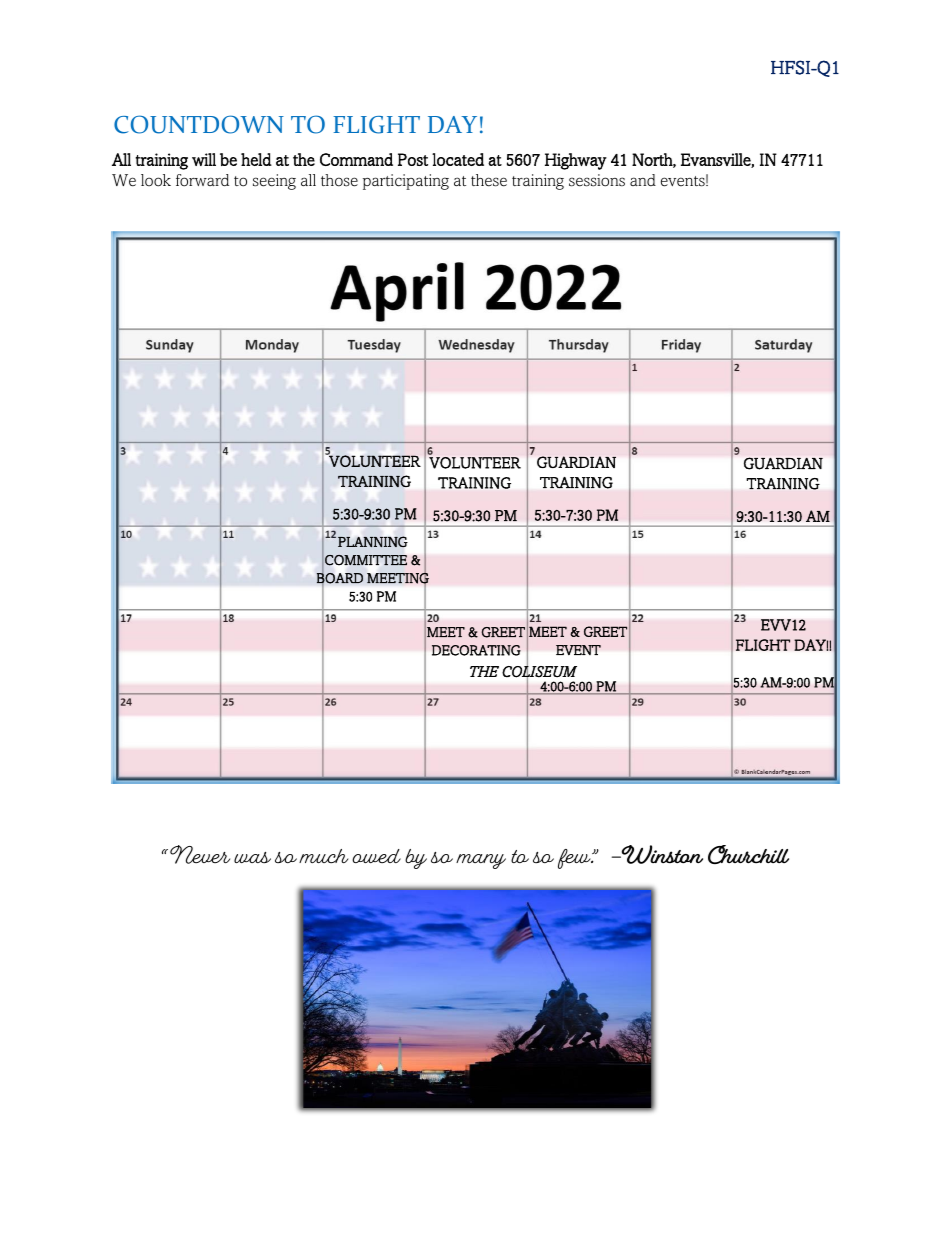 The width and height of the document is (952, 1233). What do you see at coordinates (340, 578) in the document?
I see `BOARD` at bounding box center [340, 578].
